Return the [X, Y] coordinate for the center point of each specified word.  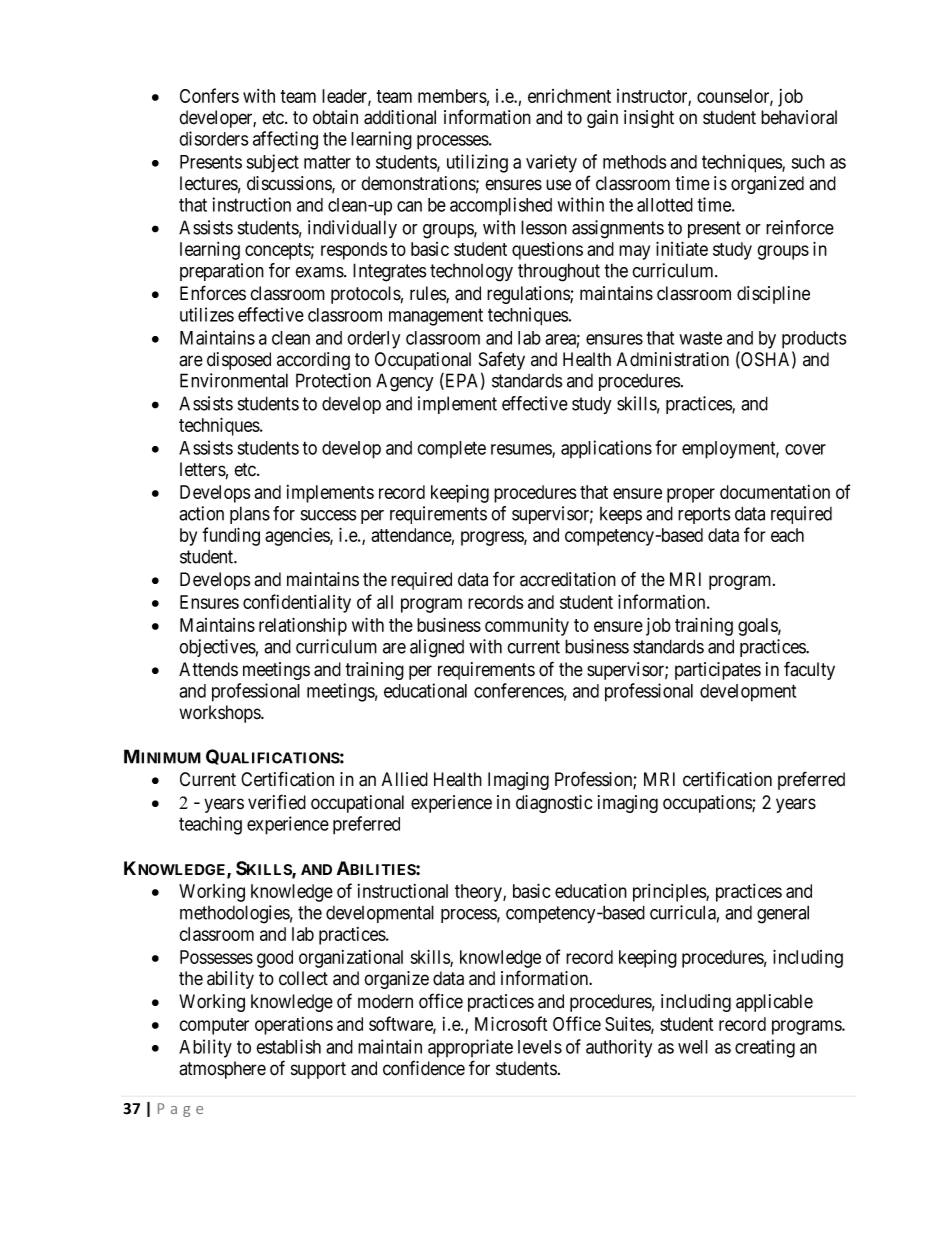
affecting [285, 140]
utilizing [477, 163]
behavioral [799, 117]
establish [288, 1046]
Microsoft [511, 1023]
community [527, 627]
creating [765, 1048]
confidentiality [297, 603]
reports [704, 515]
